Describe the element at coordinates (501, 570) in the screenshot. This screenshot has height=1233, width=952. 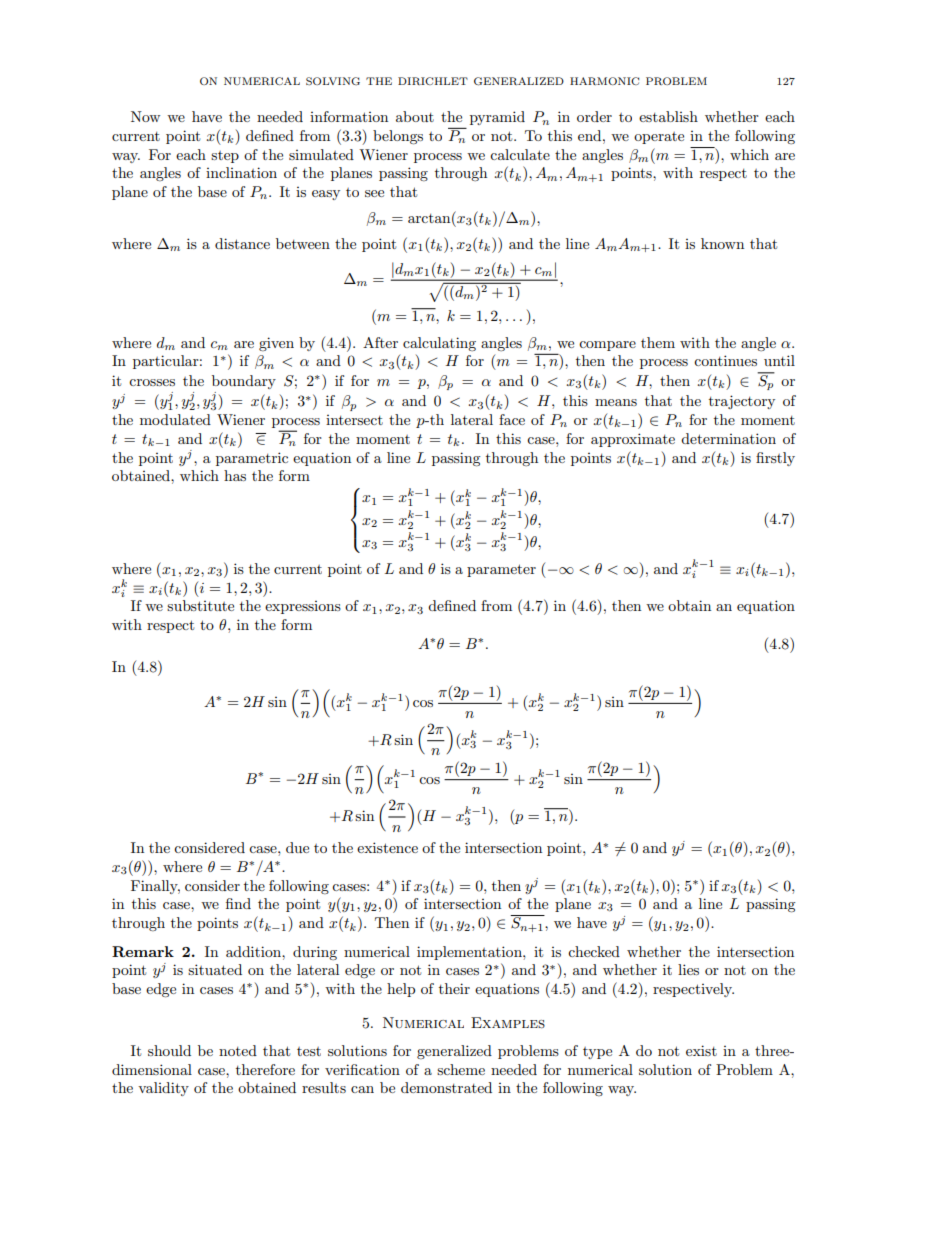
I see `parameter` at that location.
